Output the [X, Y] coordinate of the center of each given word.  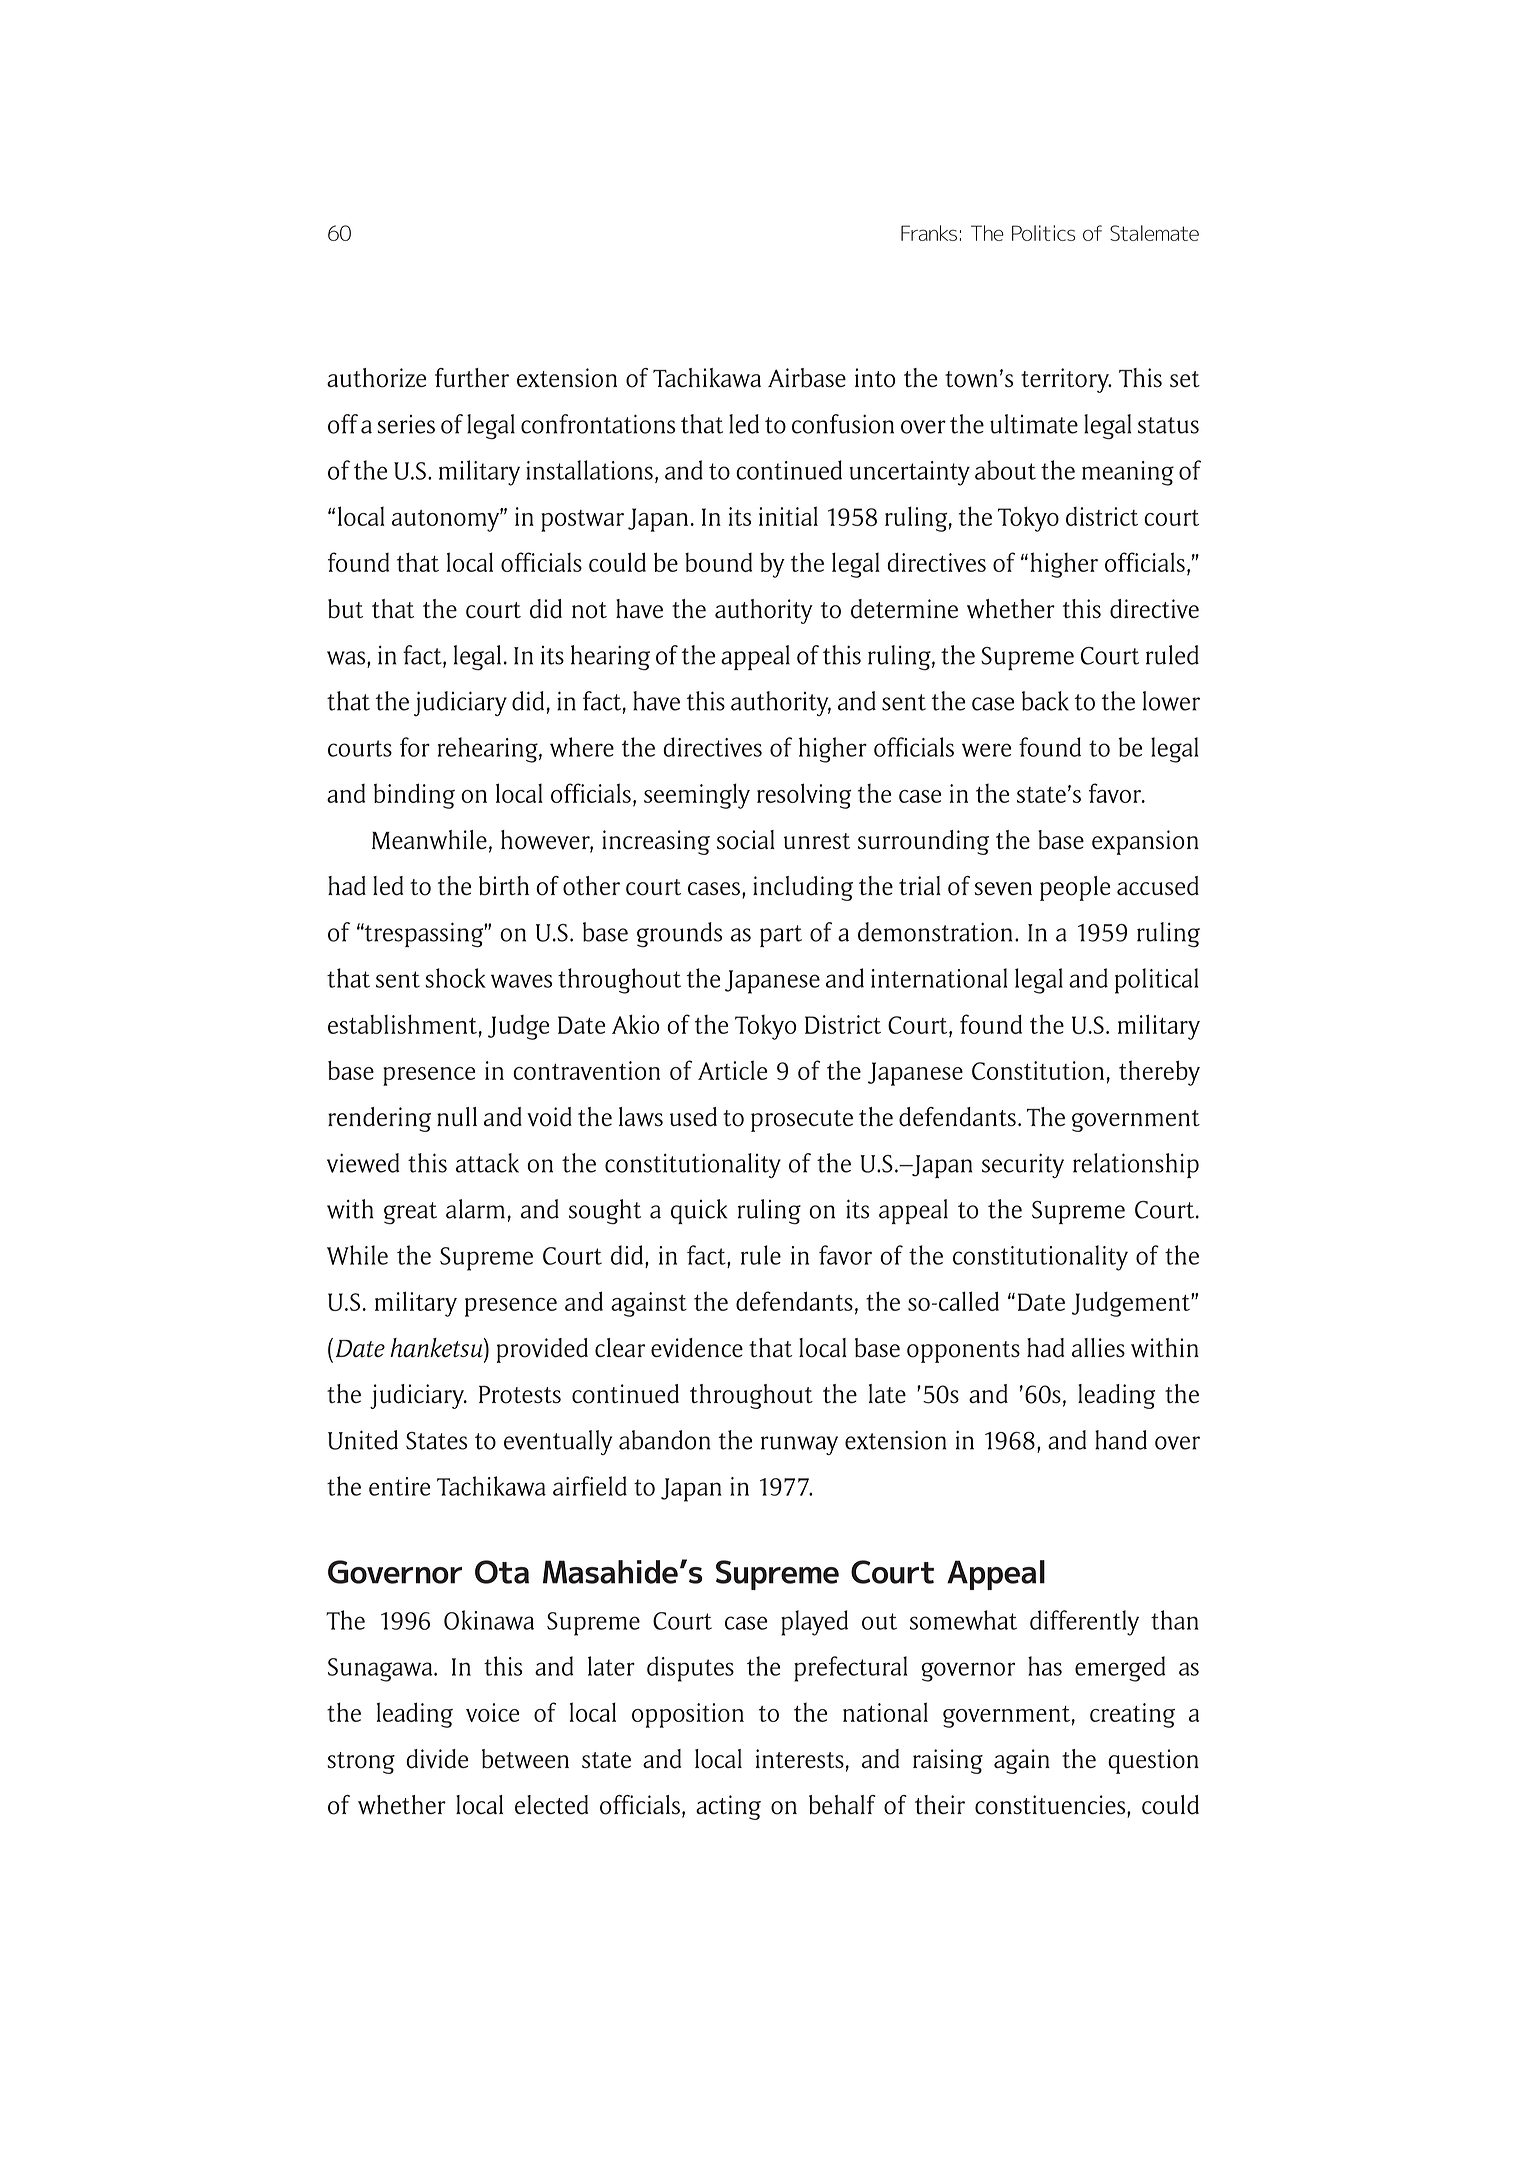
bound [718, 562]
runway [799, 1445]
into [875, 378]
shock [455, 978]
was [347, 658]
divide [437, 1759]
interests [800, 1759]
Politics [1043, 233]
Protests [520, 1395]
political [1157, 981]
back [1045, 701]
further [472, 377]
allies [1098, 1347]
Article [732, 1070]
